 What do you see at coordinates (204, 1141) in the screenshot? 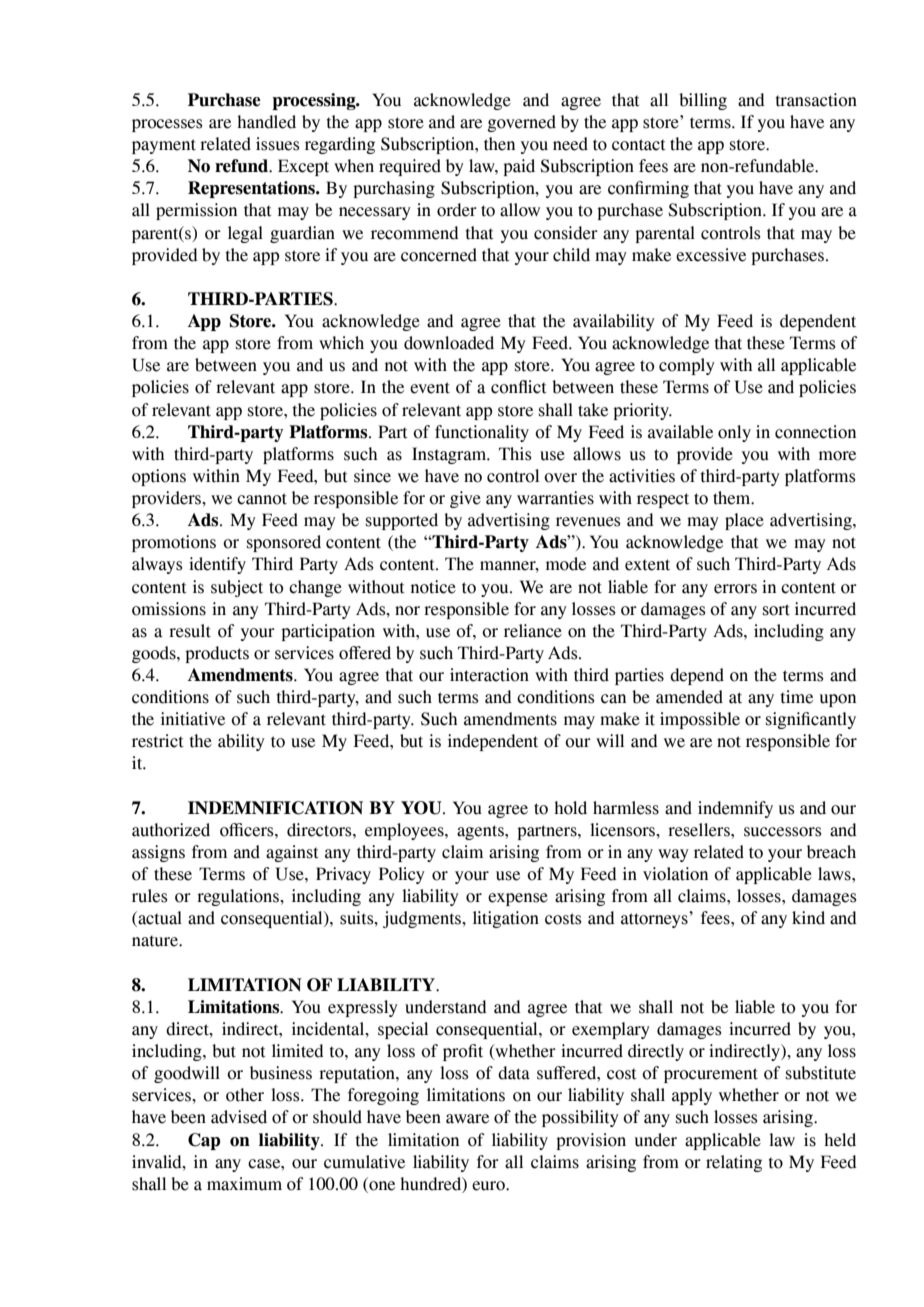
I see `Cap` at bounding box center [204, 1141].
